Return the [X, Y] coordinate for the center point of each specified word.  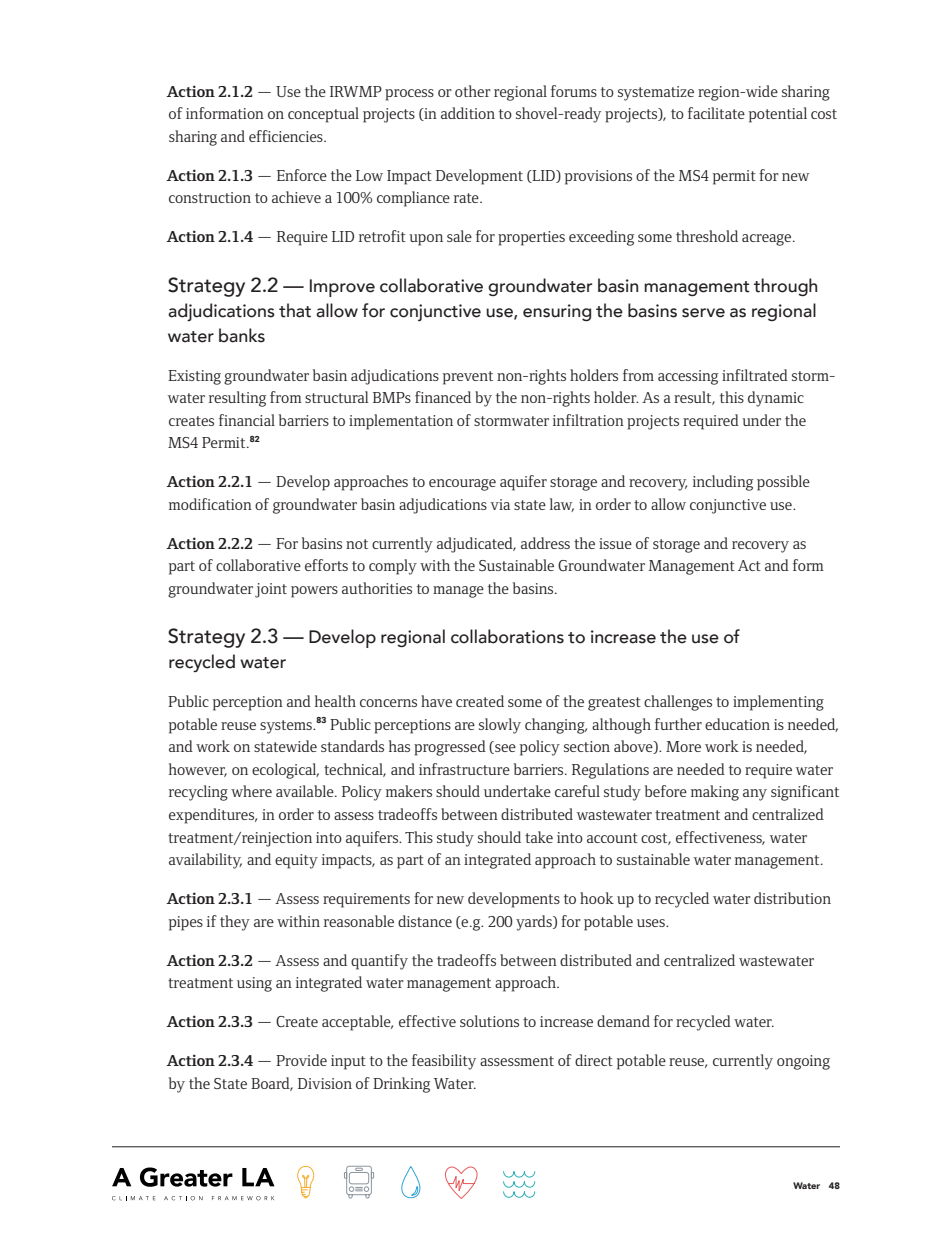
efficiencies [287, 136]
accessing [688, 377]
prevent [468, 378]
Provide [301, 1060]
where [251, 791]
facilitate [716, 113]
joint [271, 590]
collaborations [507, 636]
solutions [489, 1021]
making [715, 793]
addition [468, 113]
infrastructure [464, 769]
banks [242, 335]
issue [615, 543]
